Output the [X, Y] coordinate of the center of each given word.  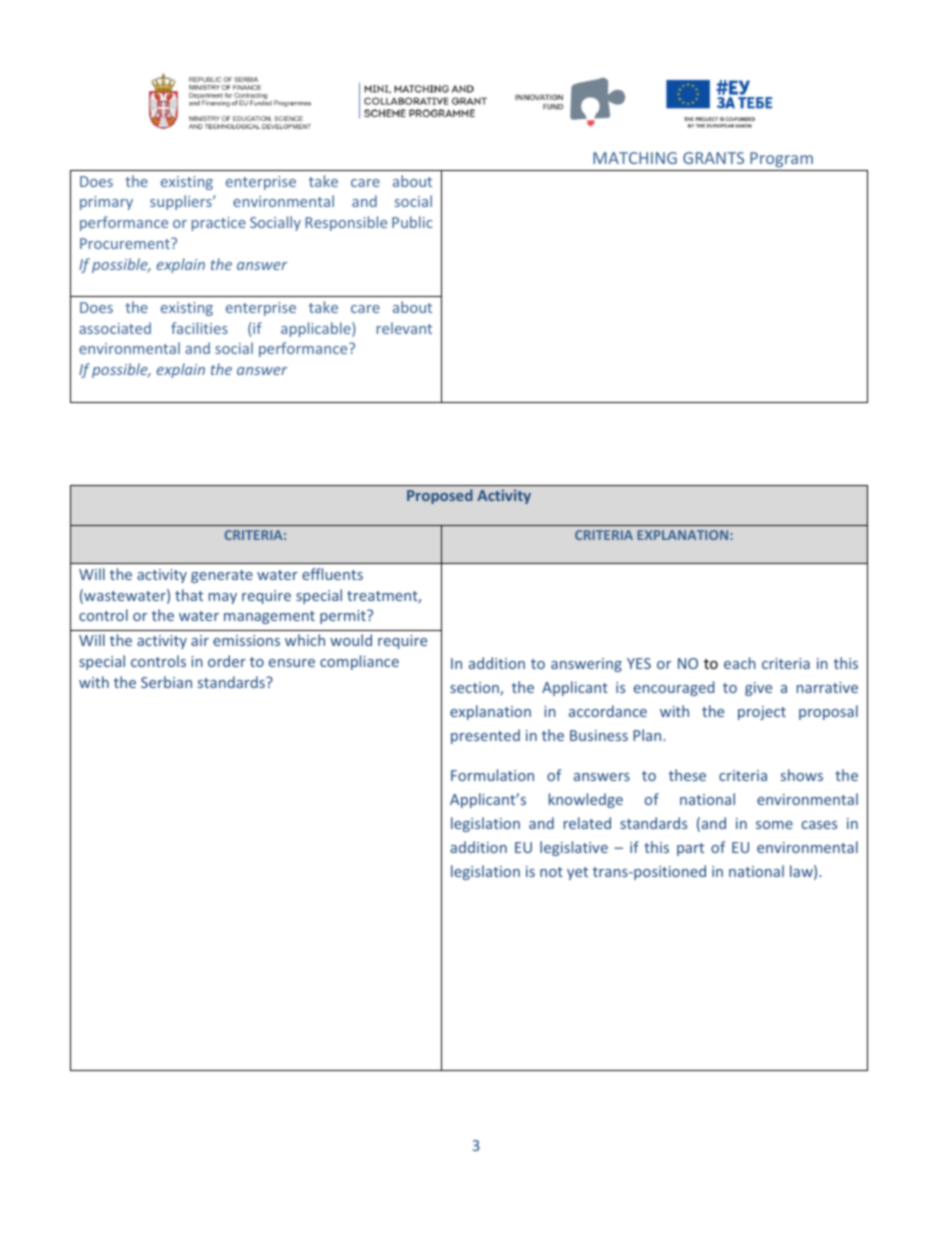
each [740, 663]
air [200, 640]
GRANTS [713, 158]
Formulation [492, 775]
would [351, 640]
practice [219, 224]
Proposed [440, 496]
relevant [404, 328]
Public [412, 222]
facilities [199, 328]
